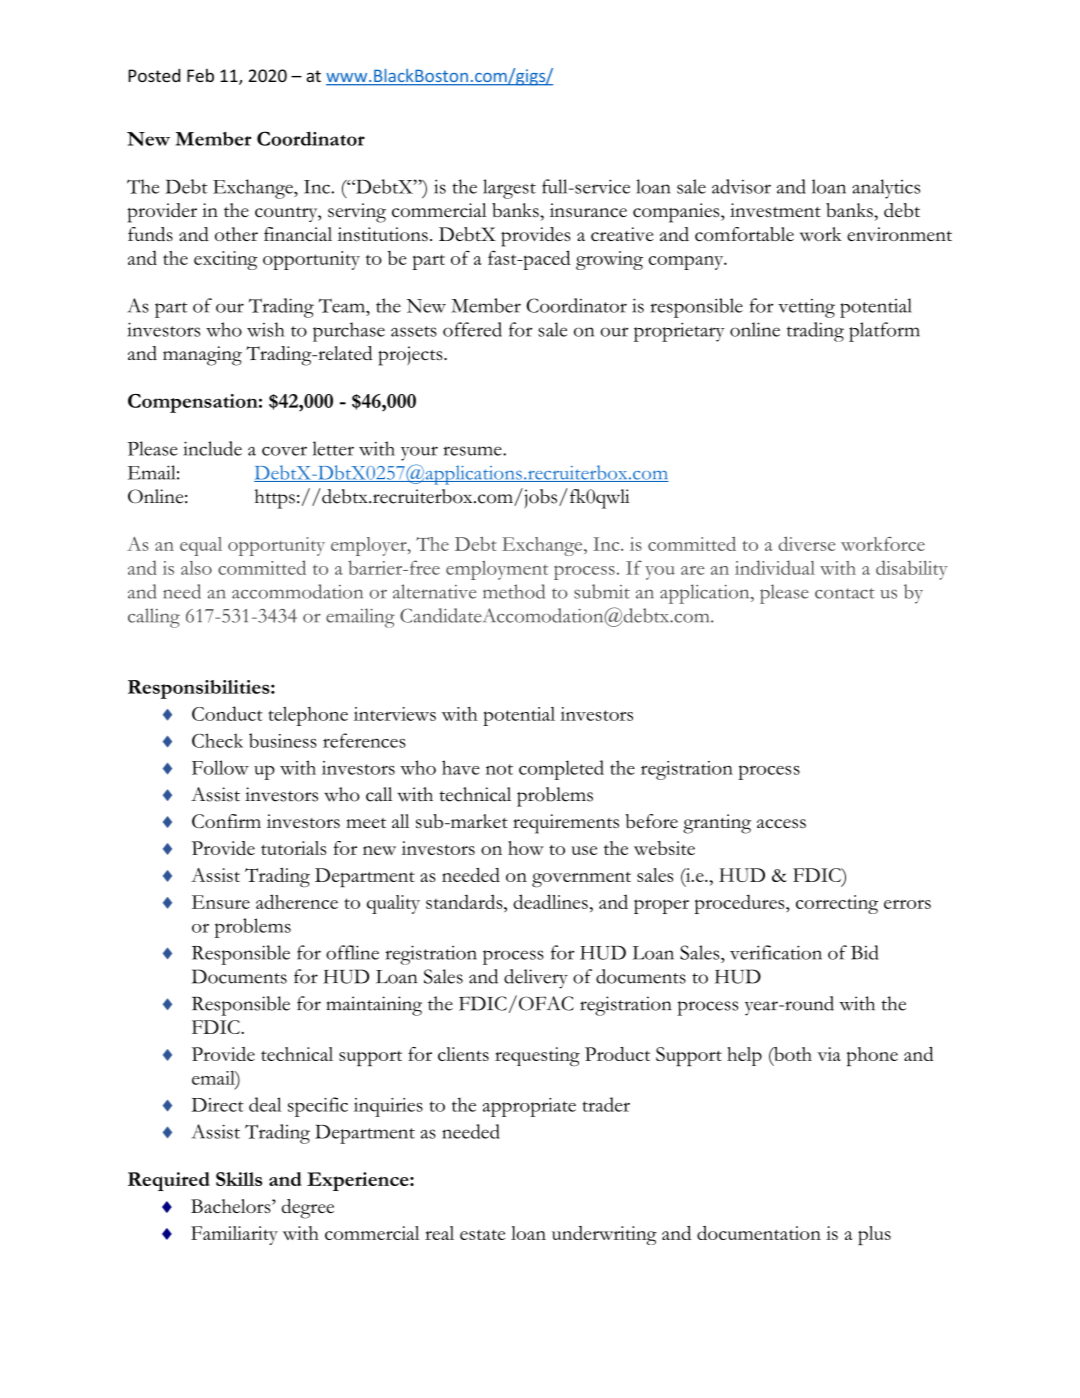 Image resolution: width=1080 pixels, height=1398 pixels. I want to click on largest, so click(509, 189).
